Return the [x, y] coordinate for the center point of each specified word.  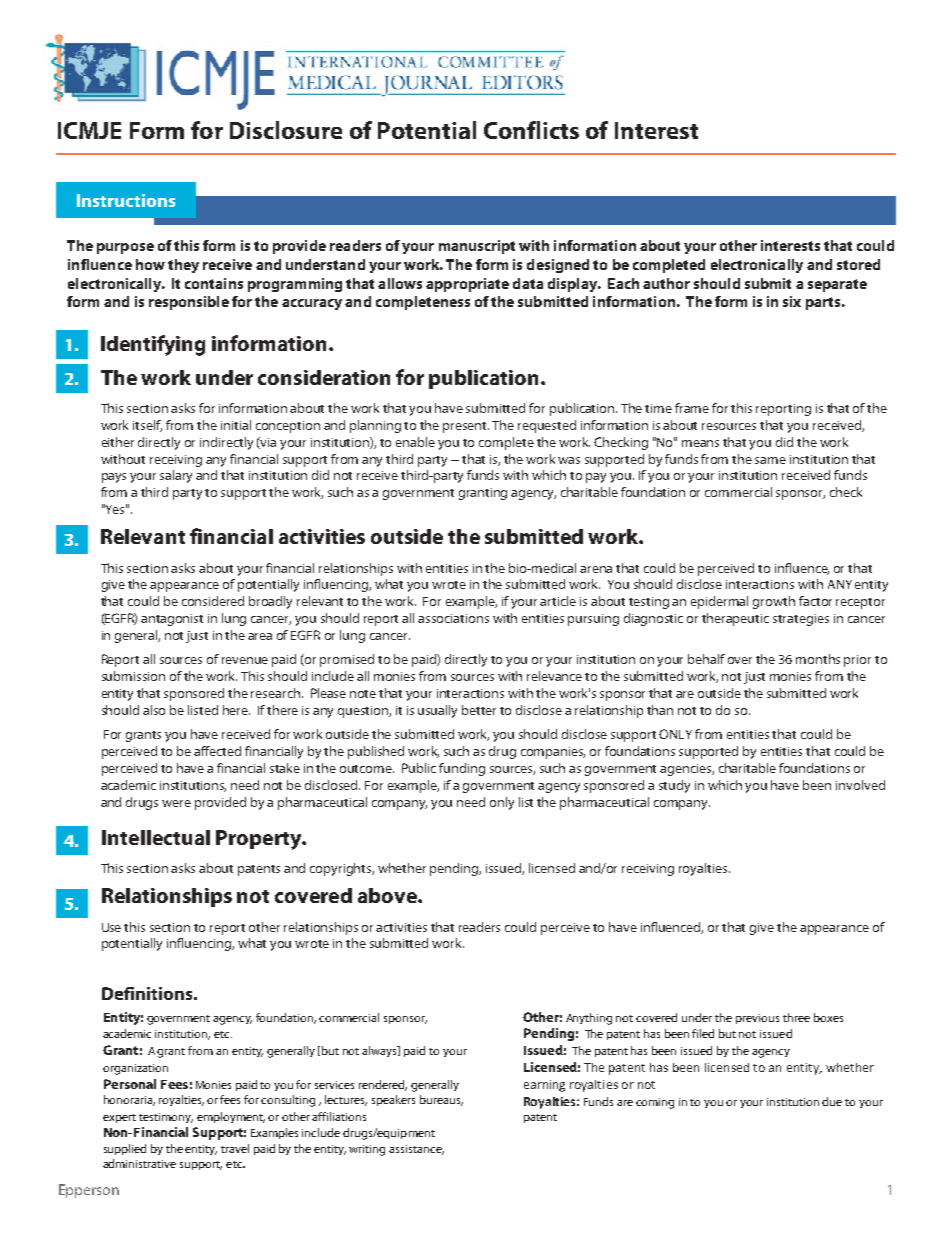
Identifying [153, 345]
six [792, 301]
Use [111, 927]
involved [860, 785]
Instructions [126, 200]
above [388, 895]
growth [774, 602]
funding [462, 769]
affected [217, 751]
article [558, 601]
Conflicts [531, 130]
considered [213, 601]
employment [231, 1117]
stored [858, 264]
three [796, 1017]
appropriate [467, 285]
